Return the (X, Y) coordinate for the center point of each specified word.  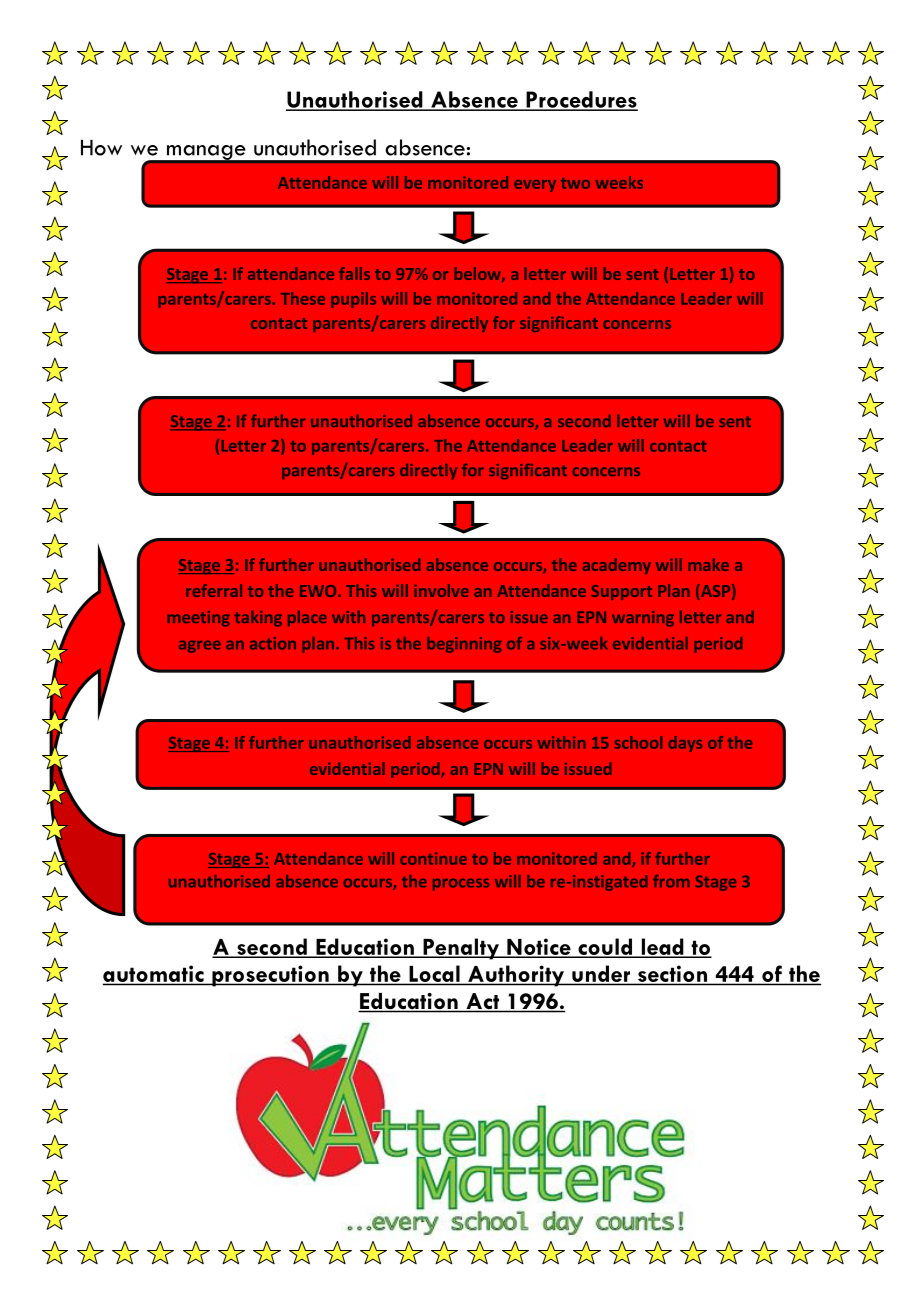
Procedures (581, 100)
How (101, 148)
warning (643, 619)
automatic (154, 975)
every (535, 186)
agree (200, 646)
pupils (353, 300)
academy (617, 566)
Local (434, 975)
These (303, 298)
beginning (464, 645)
